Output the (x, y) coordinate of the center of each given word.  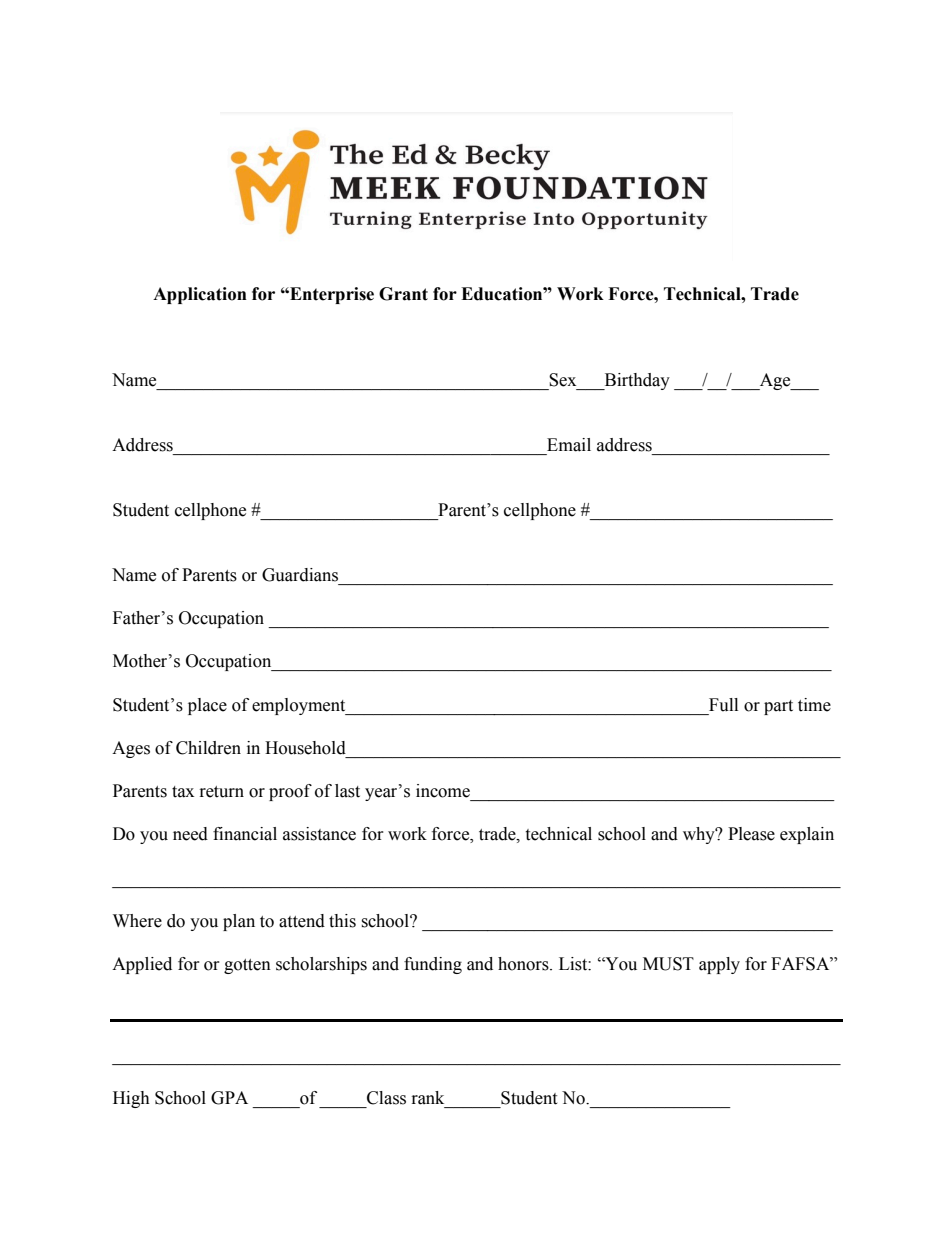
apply (719, 965)
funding (433, 965)
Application (200, 295)
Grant (403, 294)
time (814, 705)
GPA (229, 1098)
